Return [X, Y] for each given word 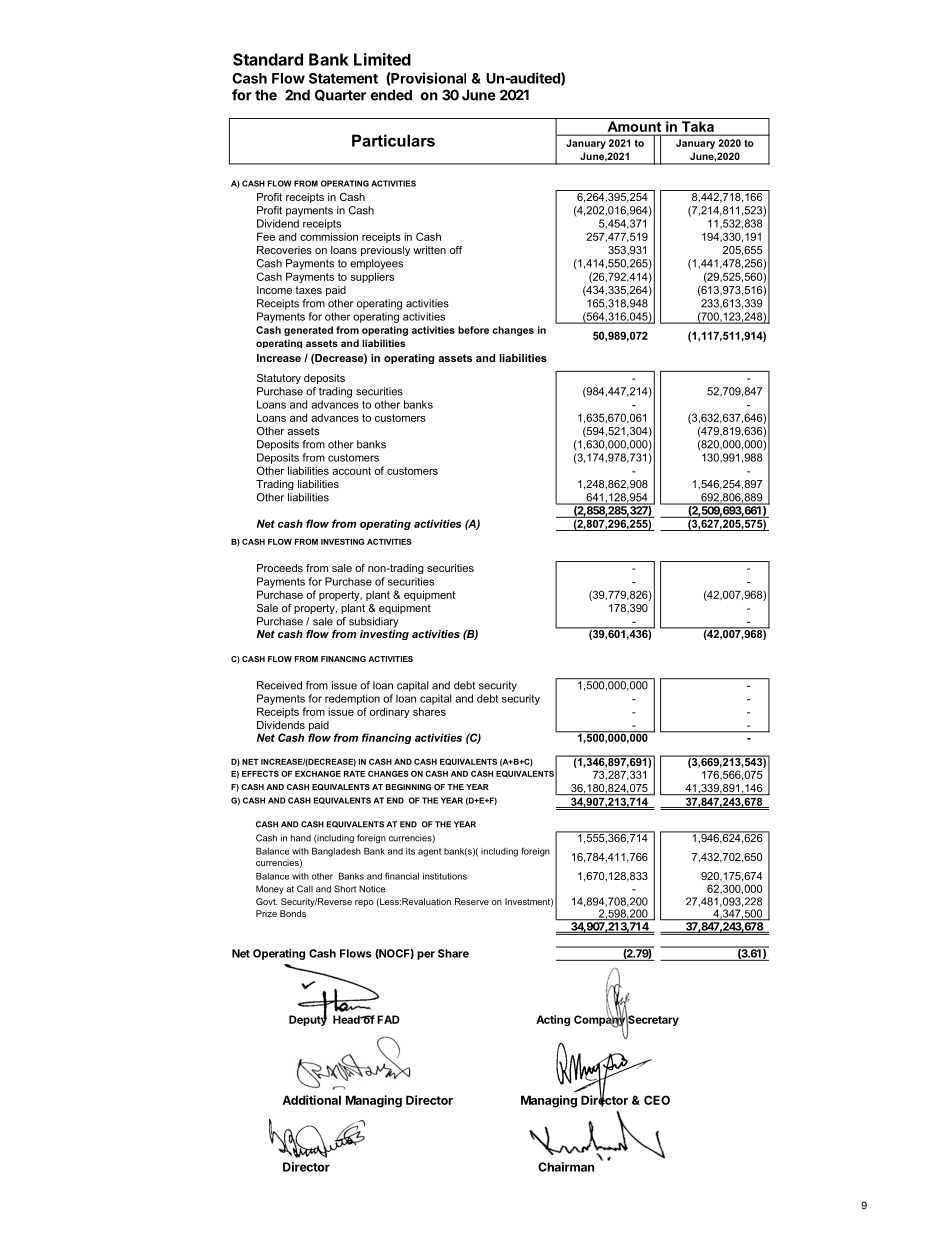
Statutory [279, 379]
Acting [553, 1020]
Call [305, 889]
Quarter [340, 95]
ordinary [390, 712]
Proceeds [280, 568]
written [429, 250]
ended [391, 95]
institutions [445, 876]
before [473, 330]
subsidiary [374, 622]
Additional [311, 1100]
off [456, 250]
